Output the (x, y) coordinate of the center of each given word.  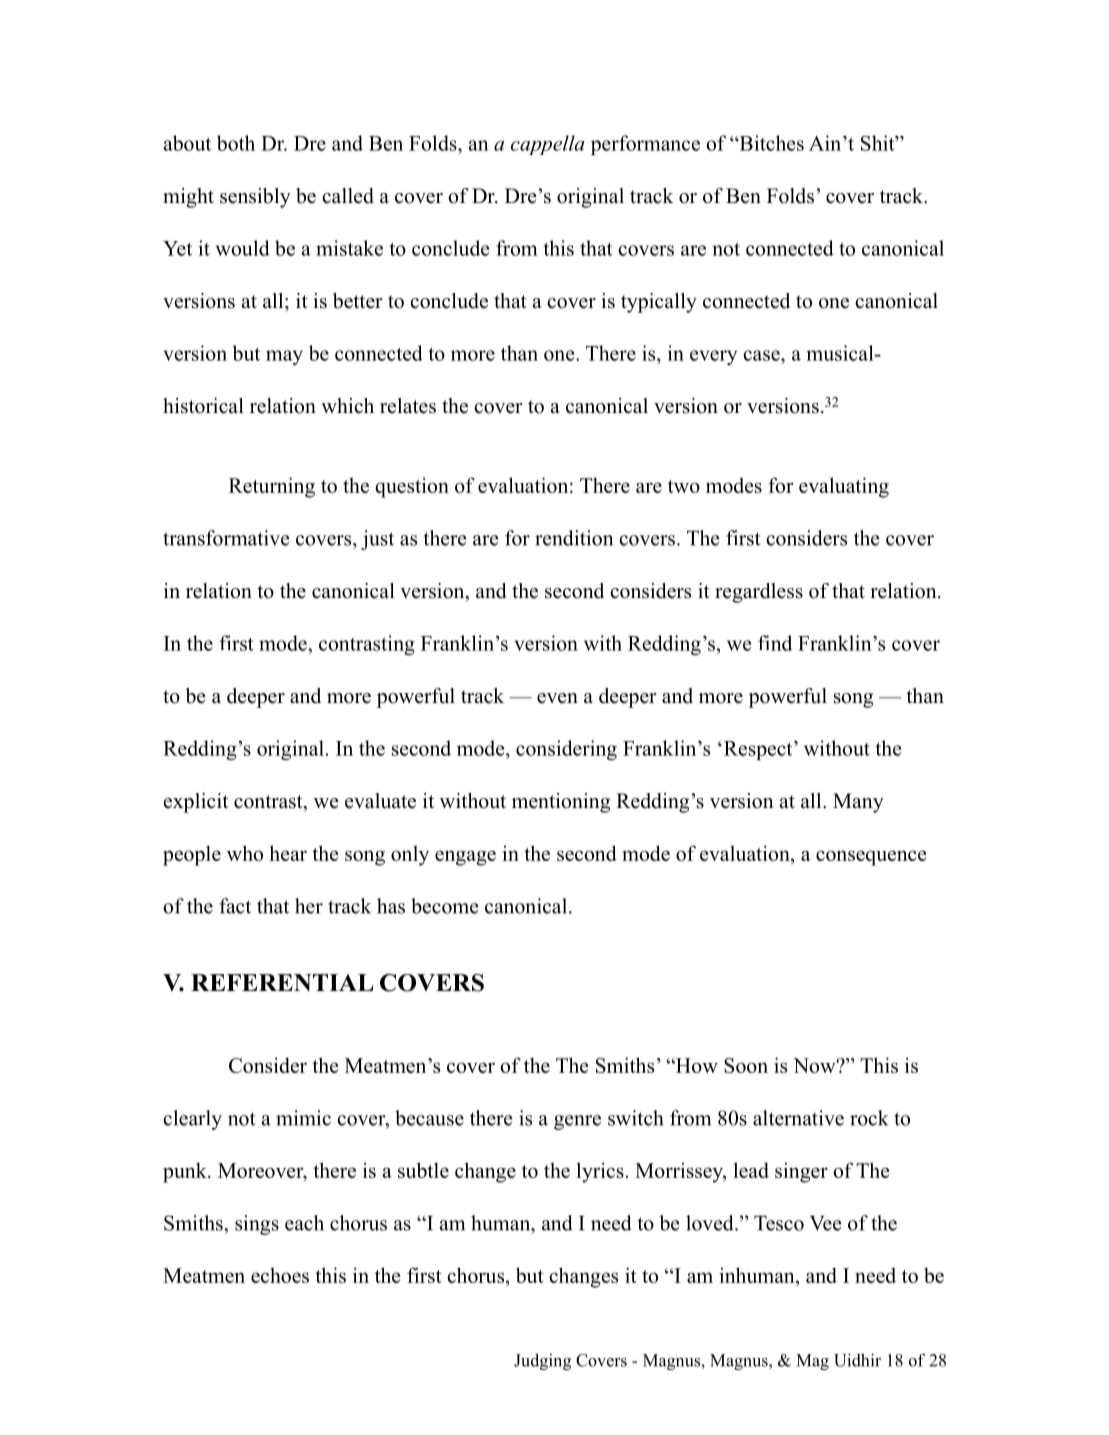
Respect (758, 750)
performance (645, 145)
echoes (280, 1275)
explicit (196, 803)
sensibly (255, 198)
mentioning (561, 803)
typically (659, 303)
